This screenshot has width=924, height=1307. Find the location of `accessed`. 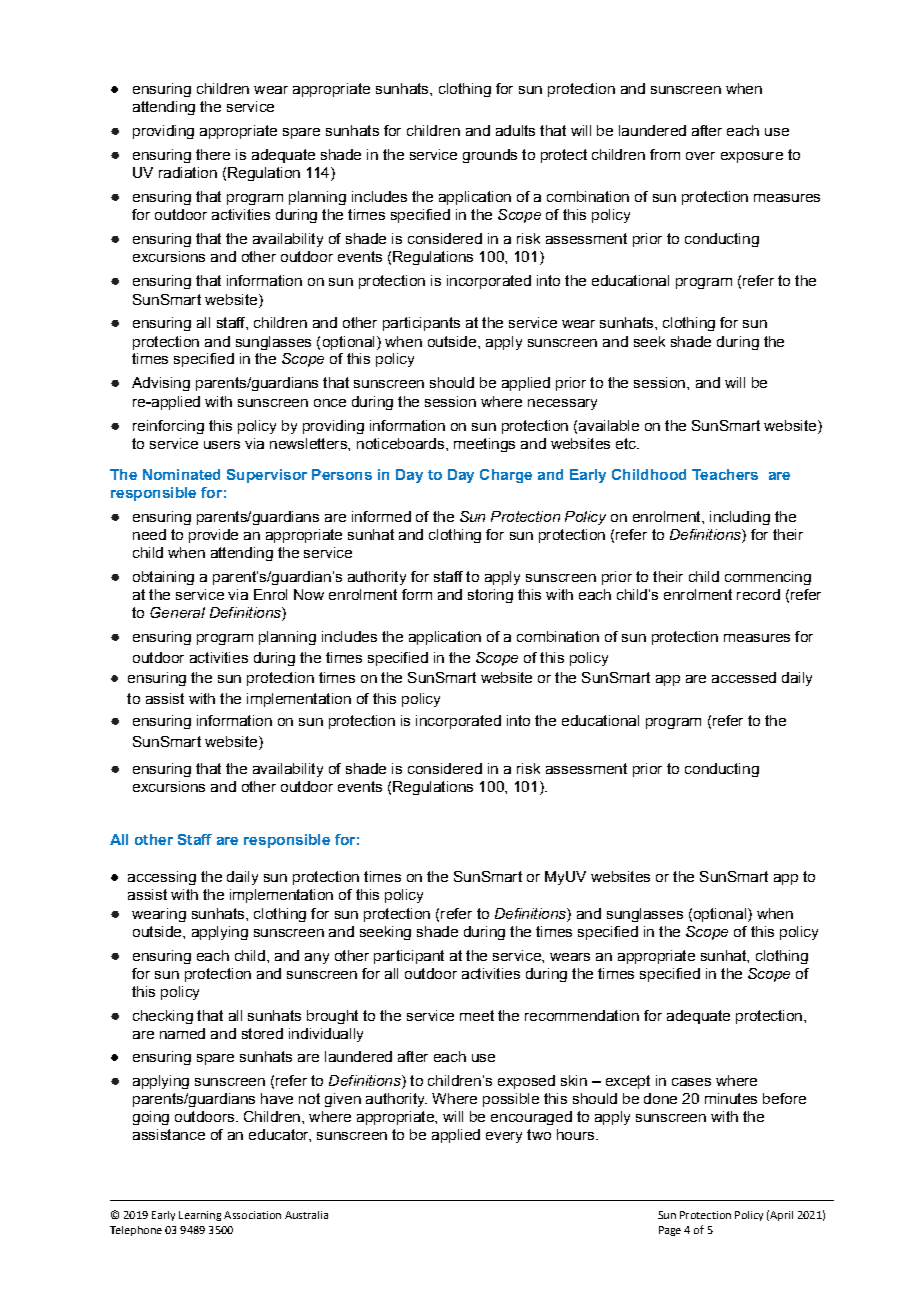

accessed is located at coordinates (744, 677).
